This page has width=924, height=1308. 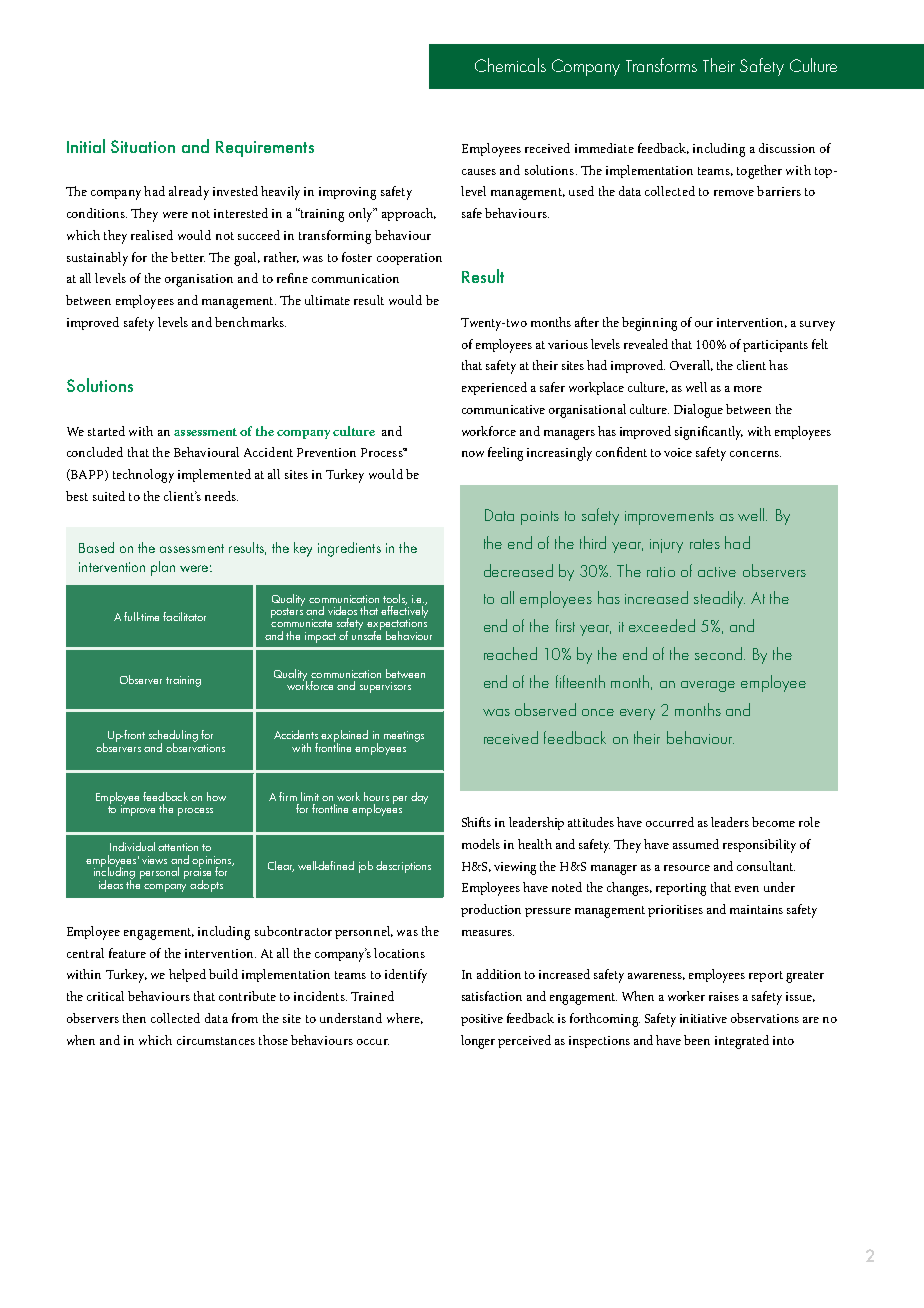 What do you see at coordinates (510, 65) in the page?
I see `Chemicals` at bounding box center [510, 65].
